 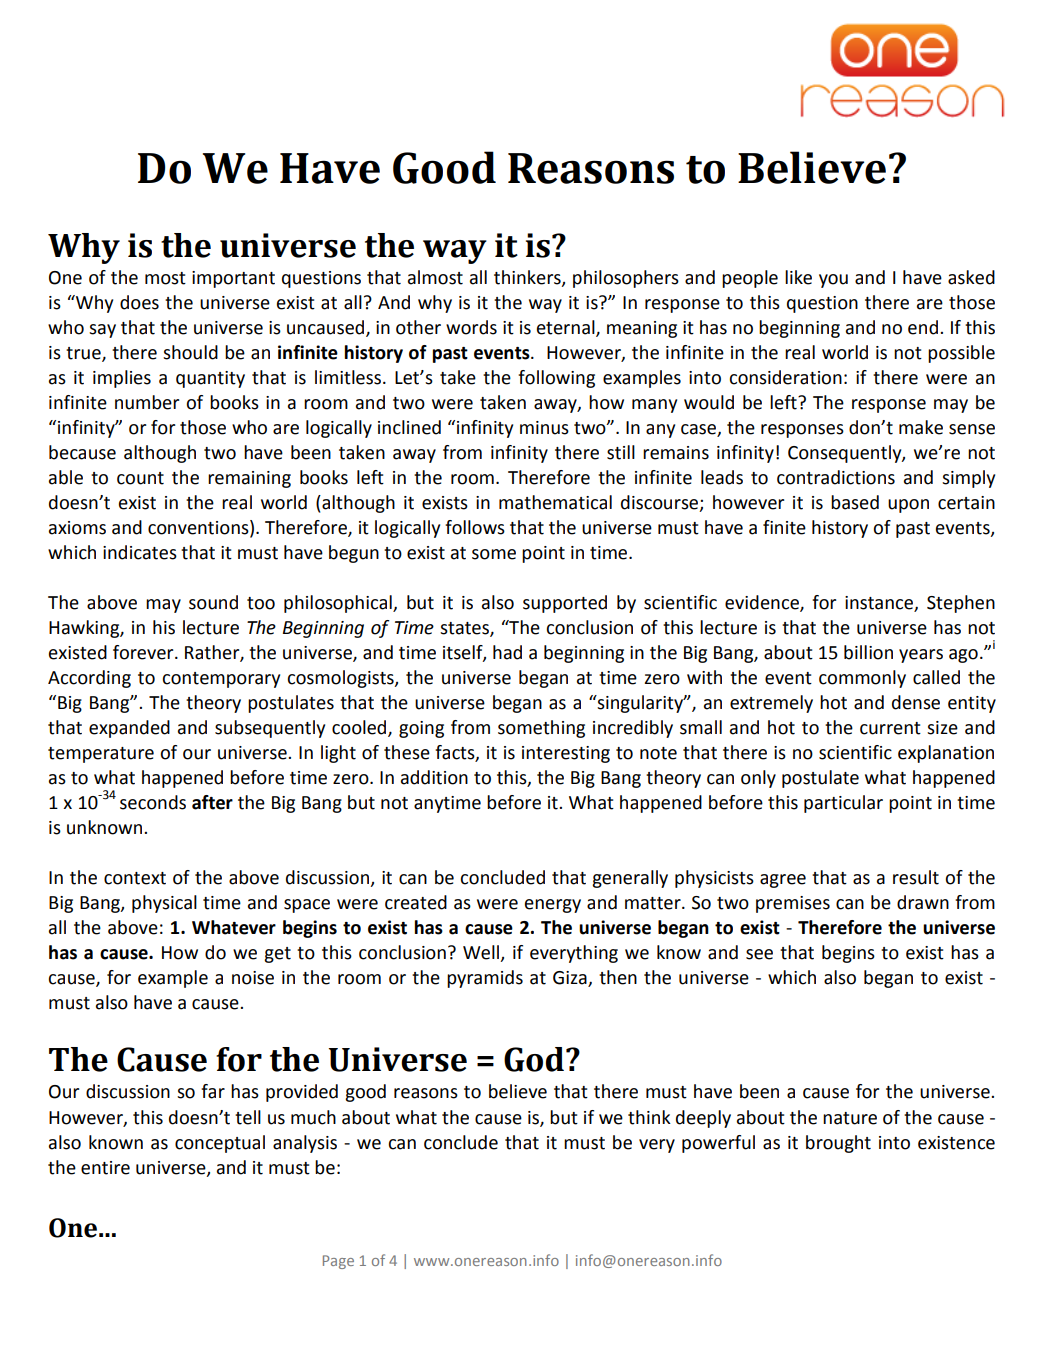 I want to click on words, so click(x=471, y=327).
